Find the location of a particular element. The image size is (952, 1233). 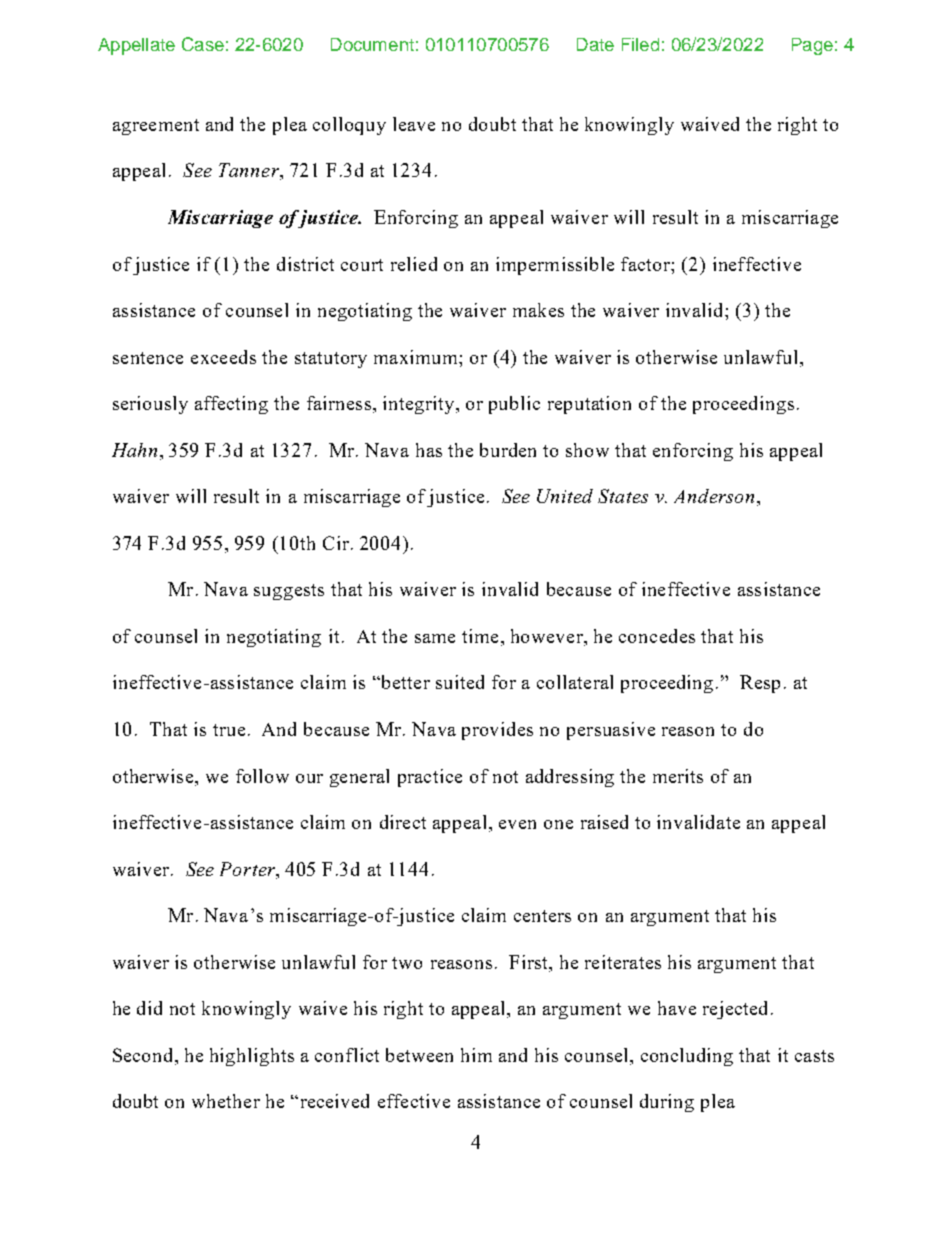

Case is located at coordinates (203, 44).
